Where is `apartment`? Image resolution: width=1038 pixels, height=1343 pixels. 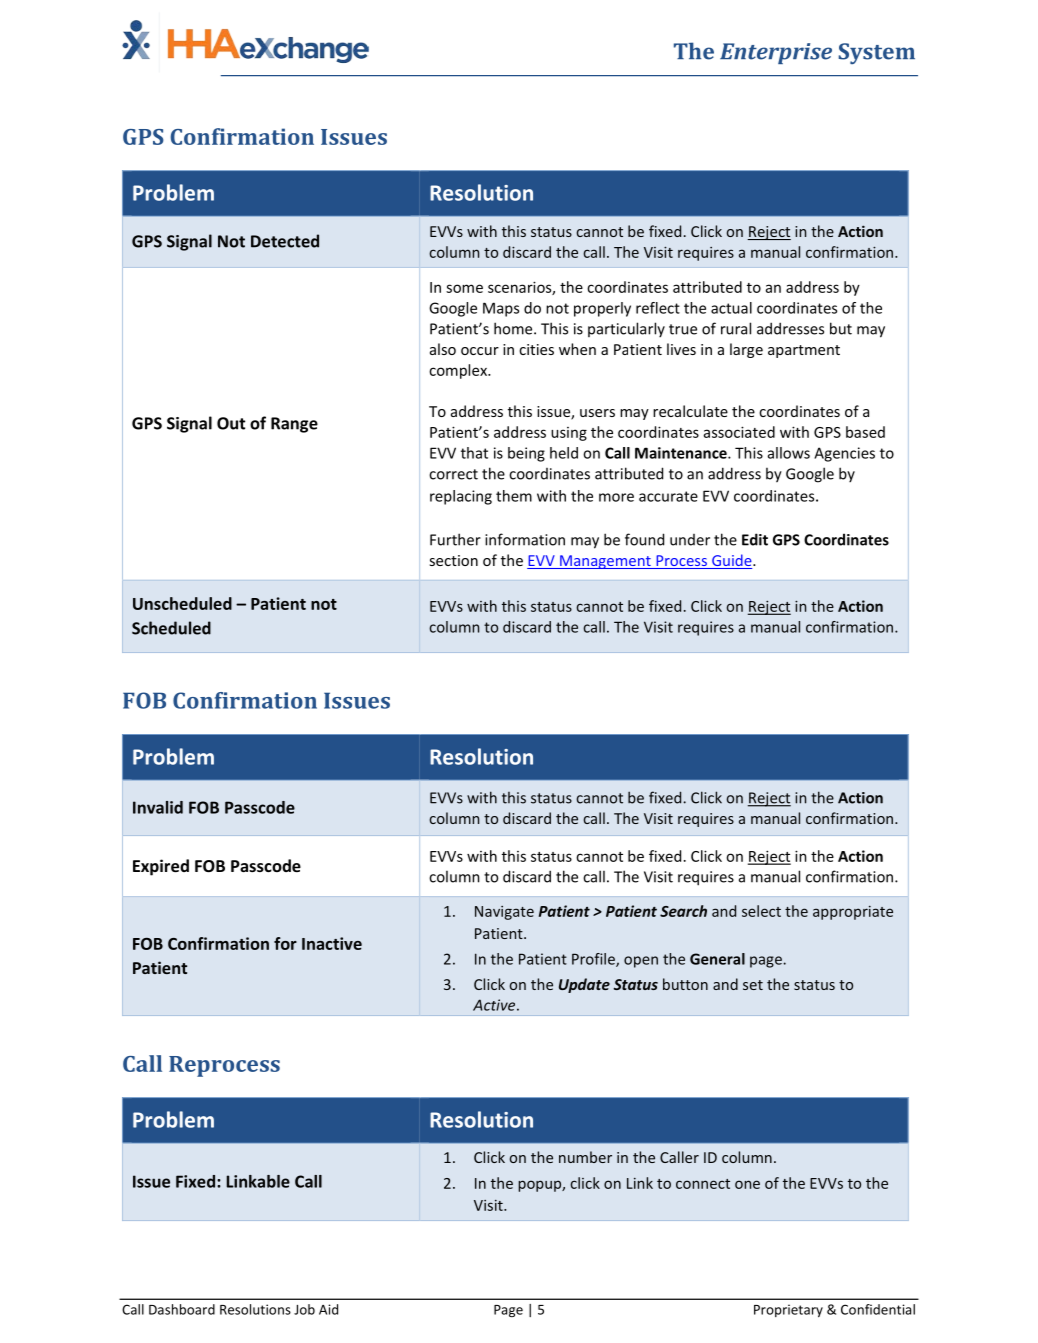 apartment is located at coordinates (804, 351).
